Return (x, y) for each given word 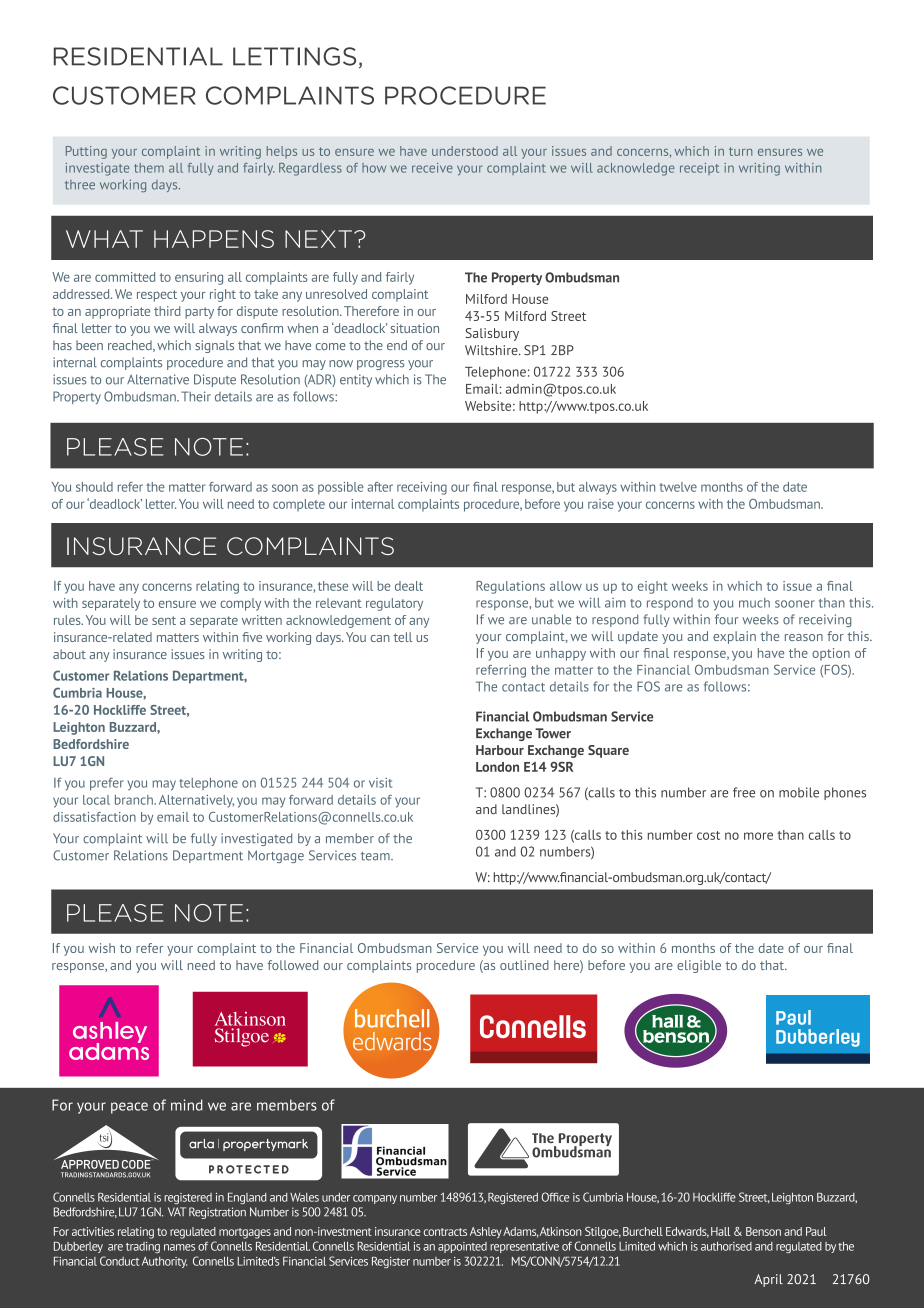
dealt (409, 586)
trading (143, 1247)
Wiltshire (492, 350)
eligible (699, 966)
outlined (524, 965)
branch (135, 800)
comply (240, 604)
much (754, 603)
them (149, 168)
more (758, 836)
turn (740, 151)
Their (196, 396)
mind (187, 1105)
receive (432, 168)
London (497, 767)
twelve (678, 487)
